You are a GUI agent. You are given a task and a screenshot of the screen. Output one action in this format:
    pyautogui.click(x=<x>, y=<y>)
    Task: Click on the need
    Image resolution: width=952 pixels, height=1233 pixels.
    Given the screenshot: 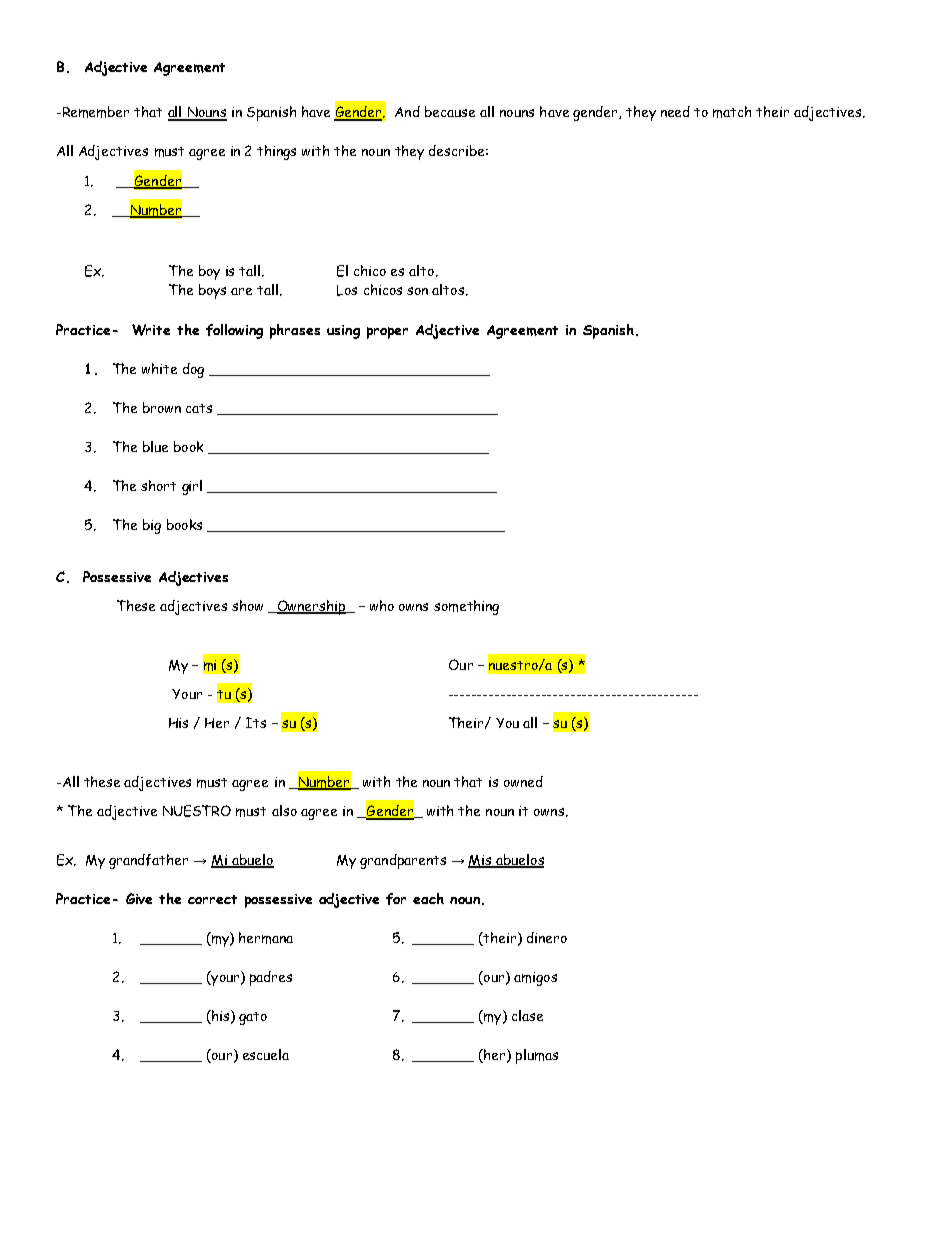 What is the action you would take?
    pyautogui.click(x=675, y=111)
